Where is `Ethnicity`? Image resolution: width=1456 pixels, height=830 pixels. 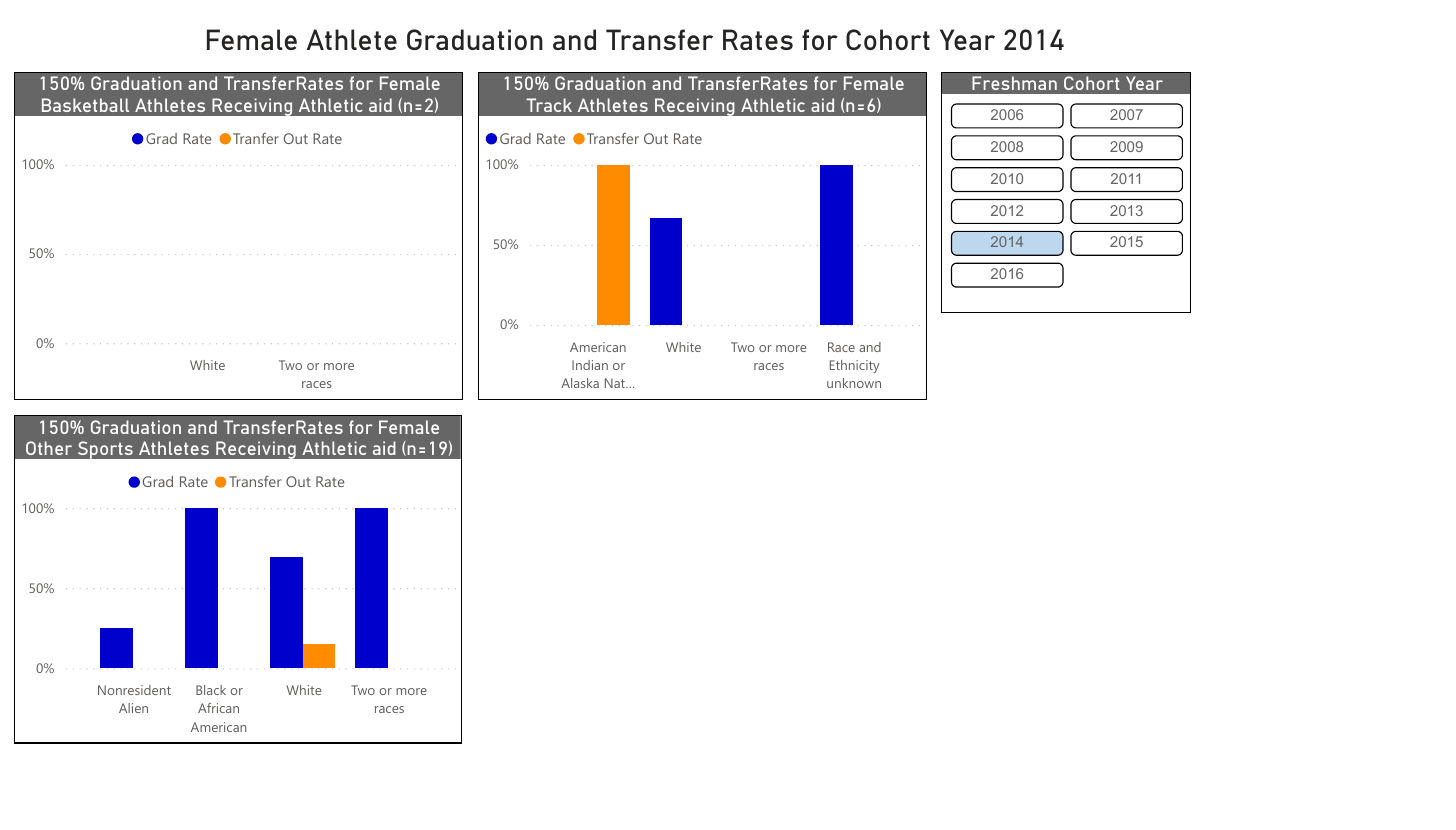
Ethnicity is located at coordinates (855, 366).
